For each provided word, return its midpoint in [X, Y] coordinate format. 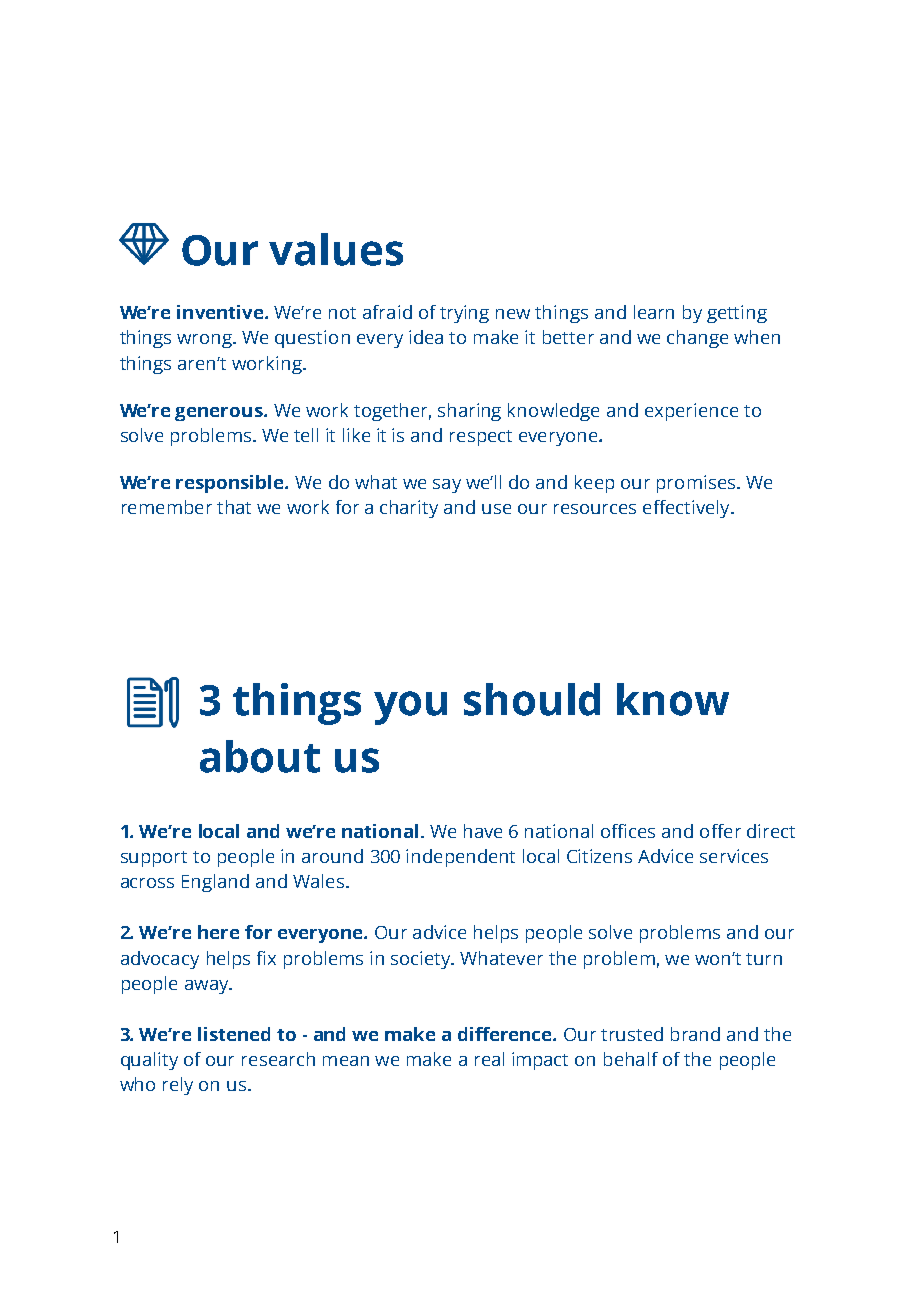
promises [697, 484]
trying [464, 314]
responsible [231, 484]
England [215, 883]
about [260, 756]
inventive [220, 312]
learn [654, 312]
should [532, 699]
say [447, 486]
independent [460, 858]
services [734, 856]
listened [234, 1034]
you [410, 708]
